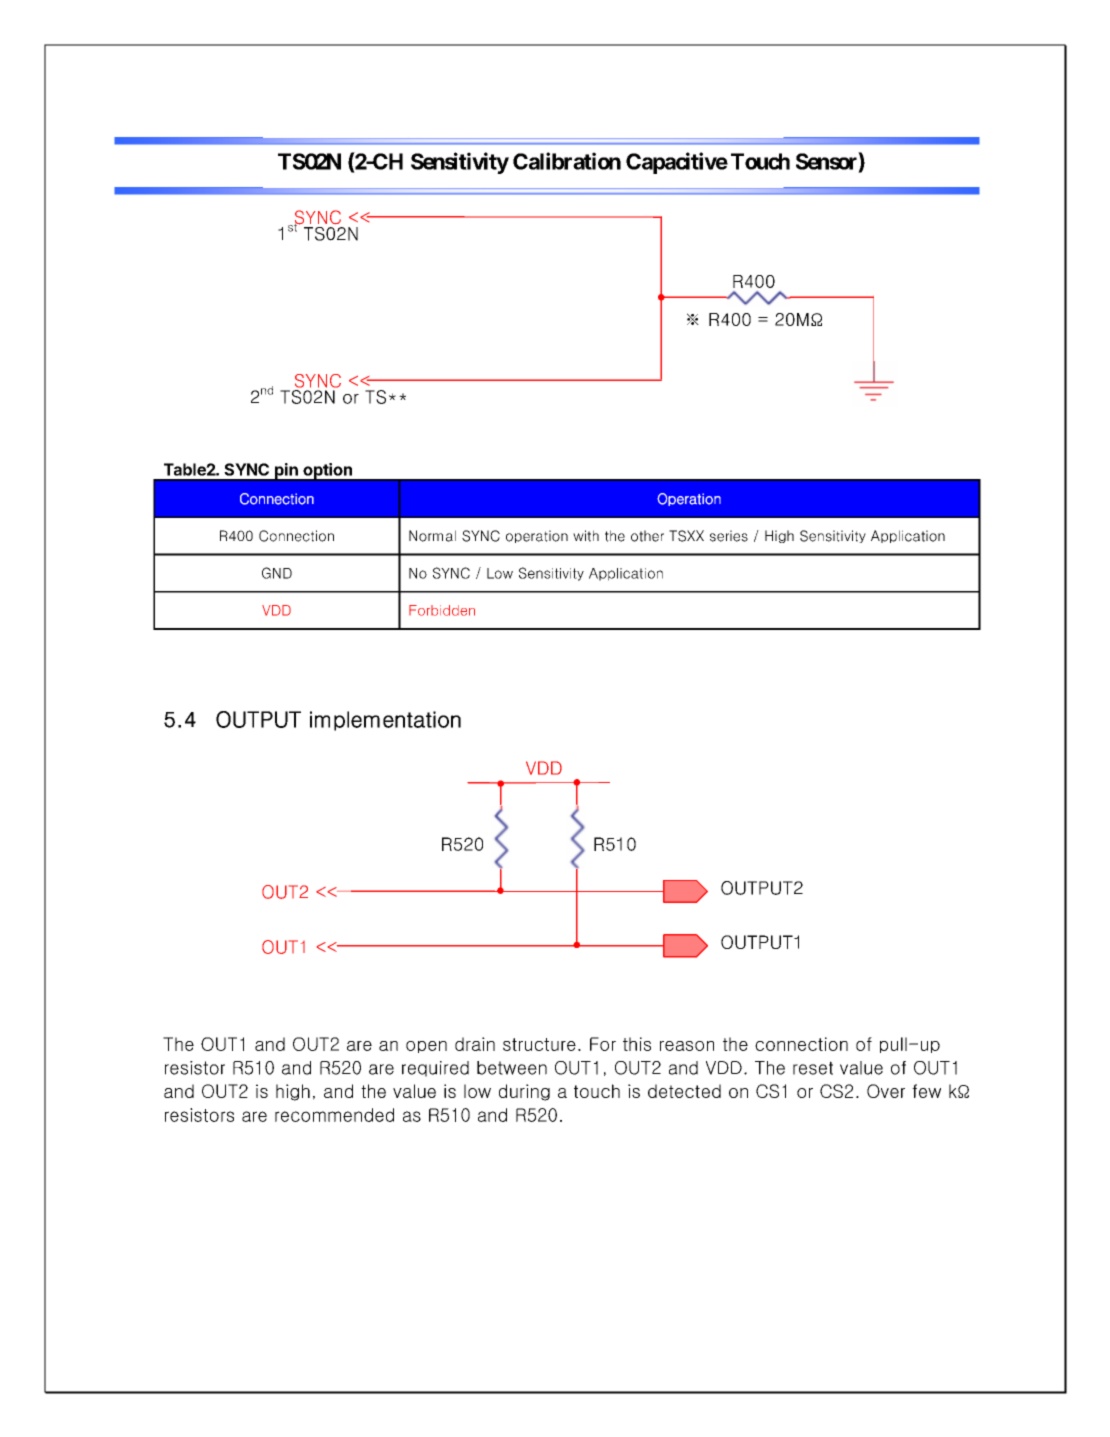  What do you see at coordinates (442, 610) in the screenshot?
I see `Forbidden` at bounding box center [442, 610].
